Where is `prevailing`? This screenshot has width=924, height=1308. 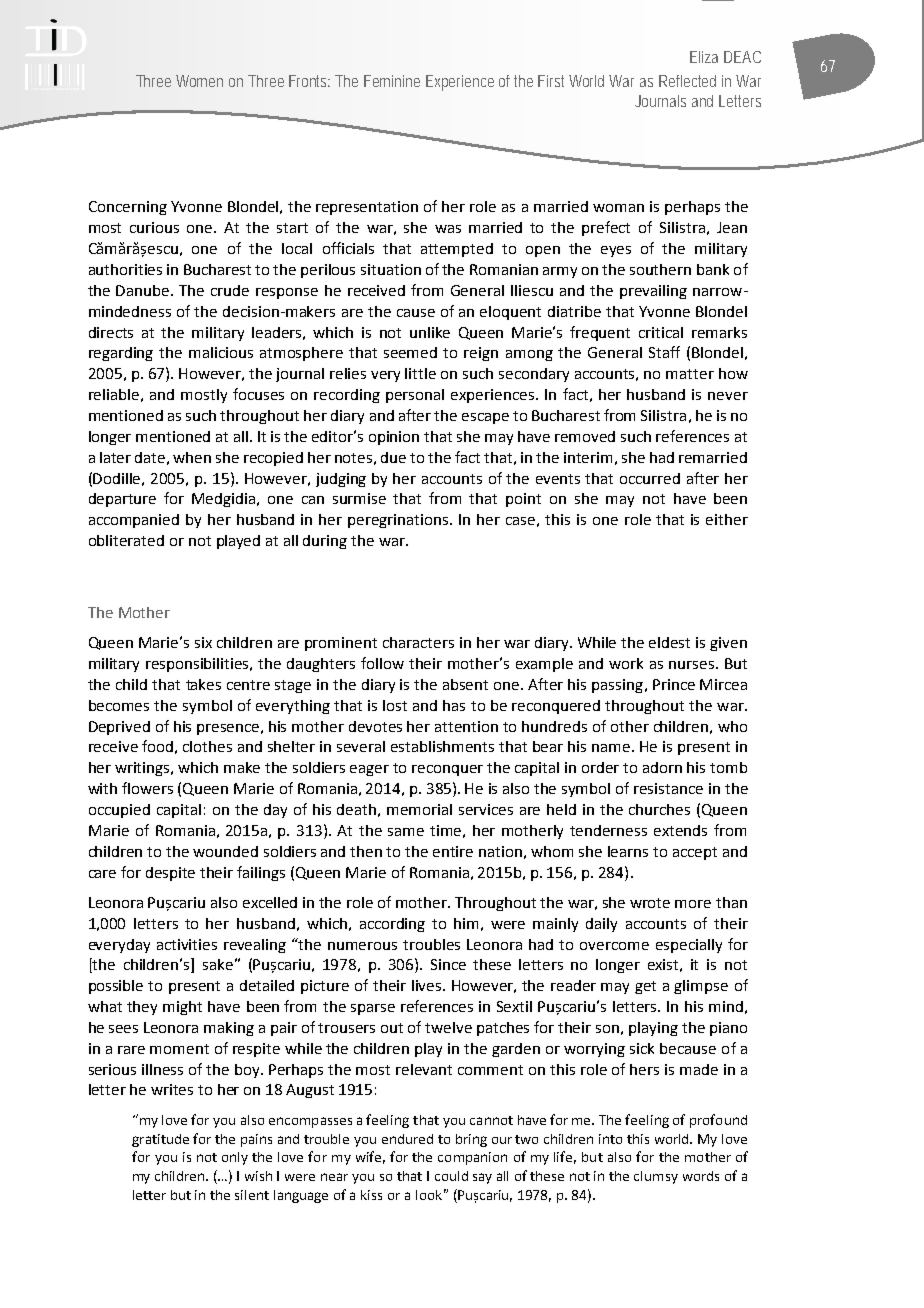
prevailing is located at coordinates (653, 292).
